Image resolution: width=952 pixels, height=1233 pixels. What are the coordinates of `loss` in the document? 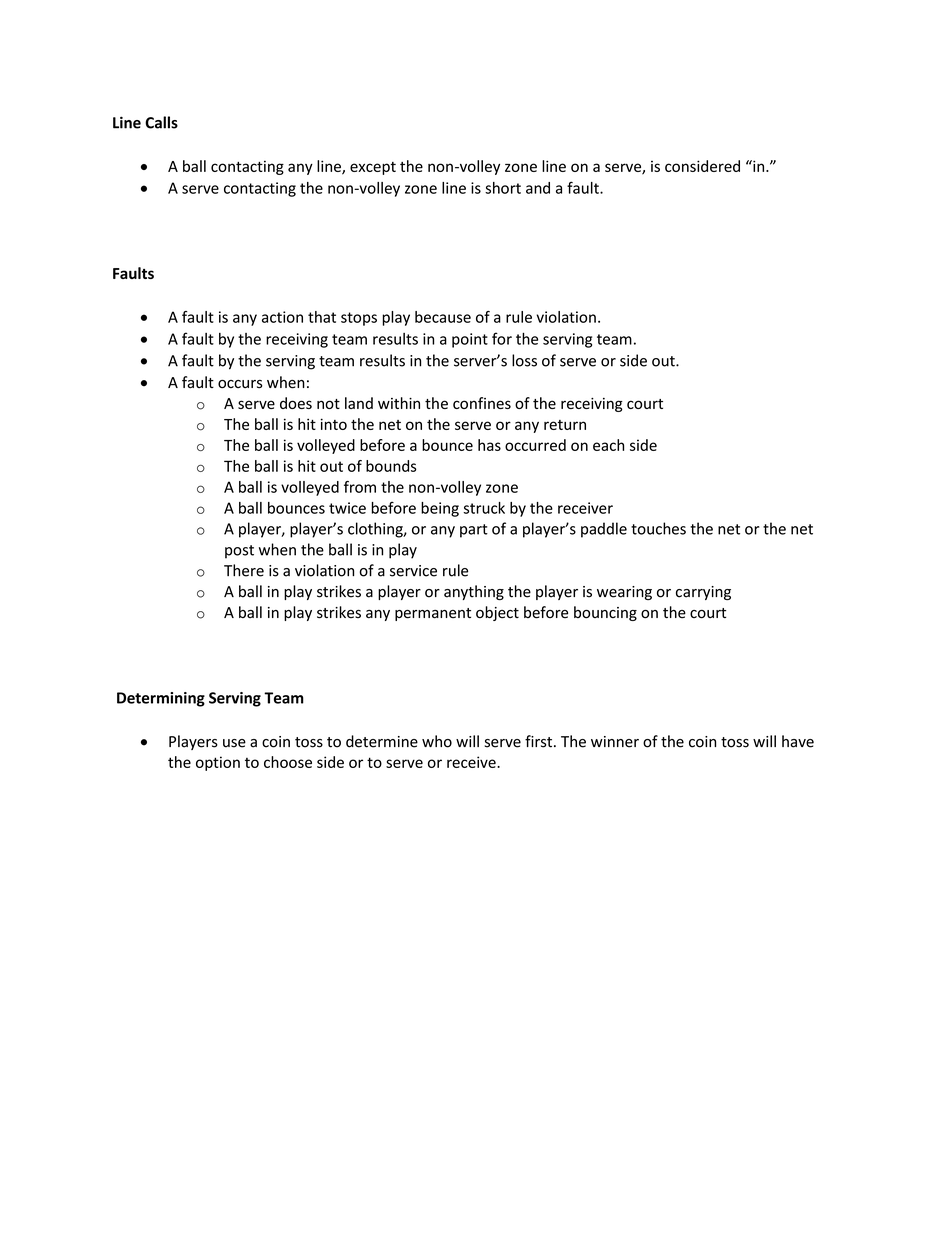 It's located at (524, 360).
